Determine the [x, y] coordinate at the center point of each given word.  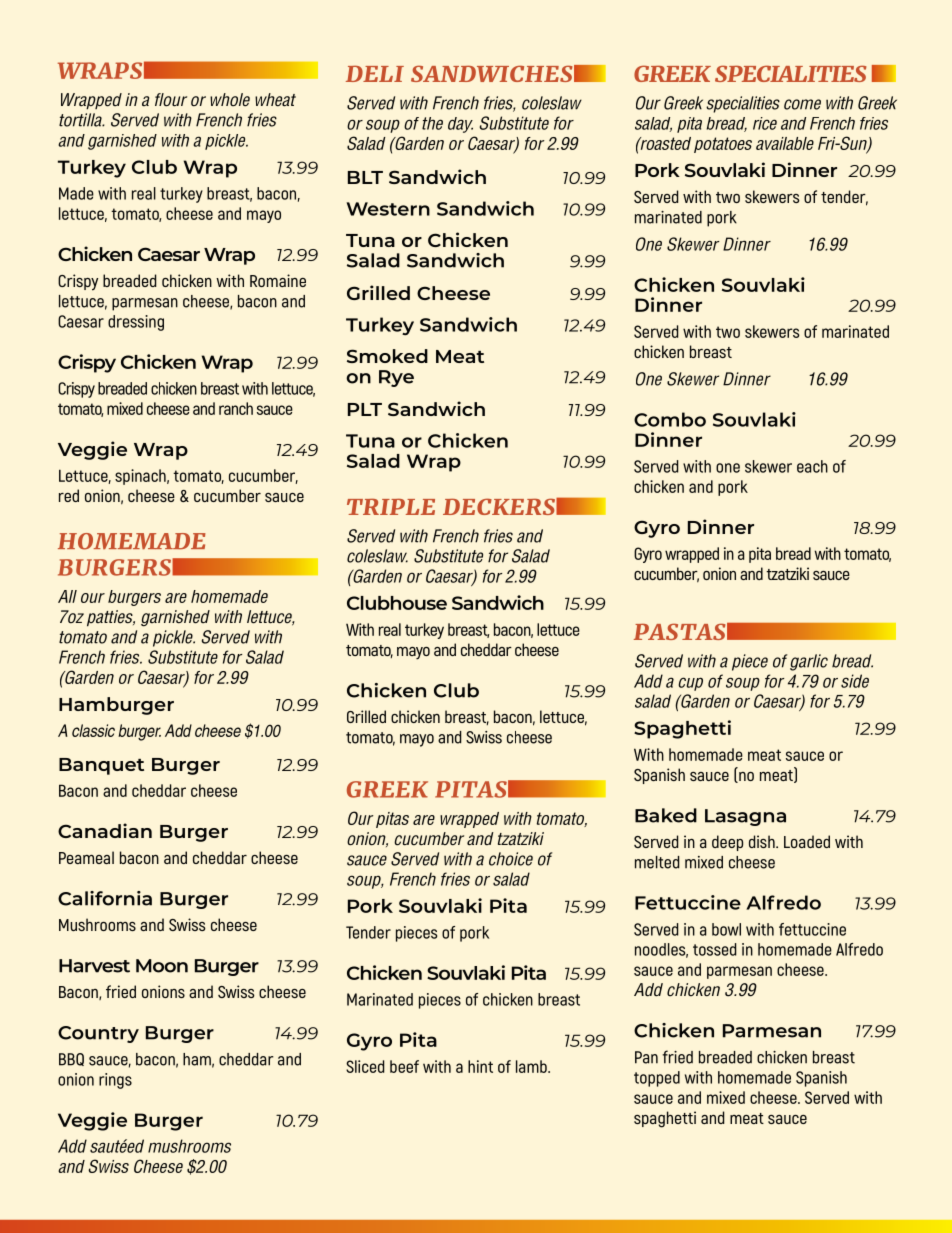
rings [115, 1081]
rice [765, 123]
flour [171, 100]
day [460, 125]
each [812, 466]
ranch [236, 408]
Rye [396, 378]
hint [480, 1066]
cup [690, 684]
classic [93, 730]
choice [511, 859]
